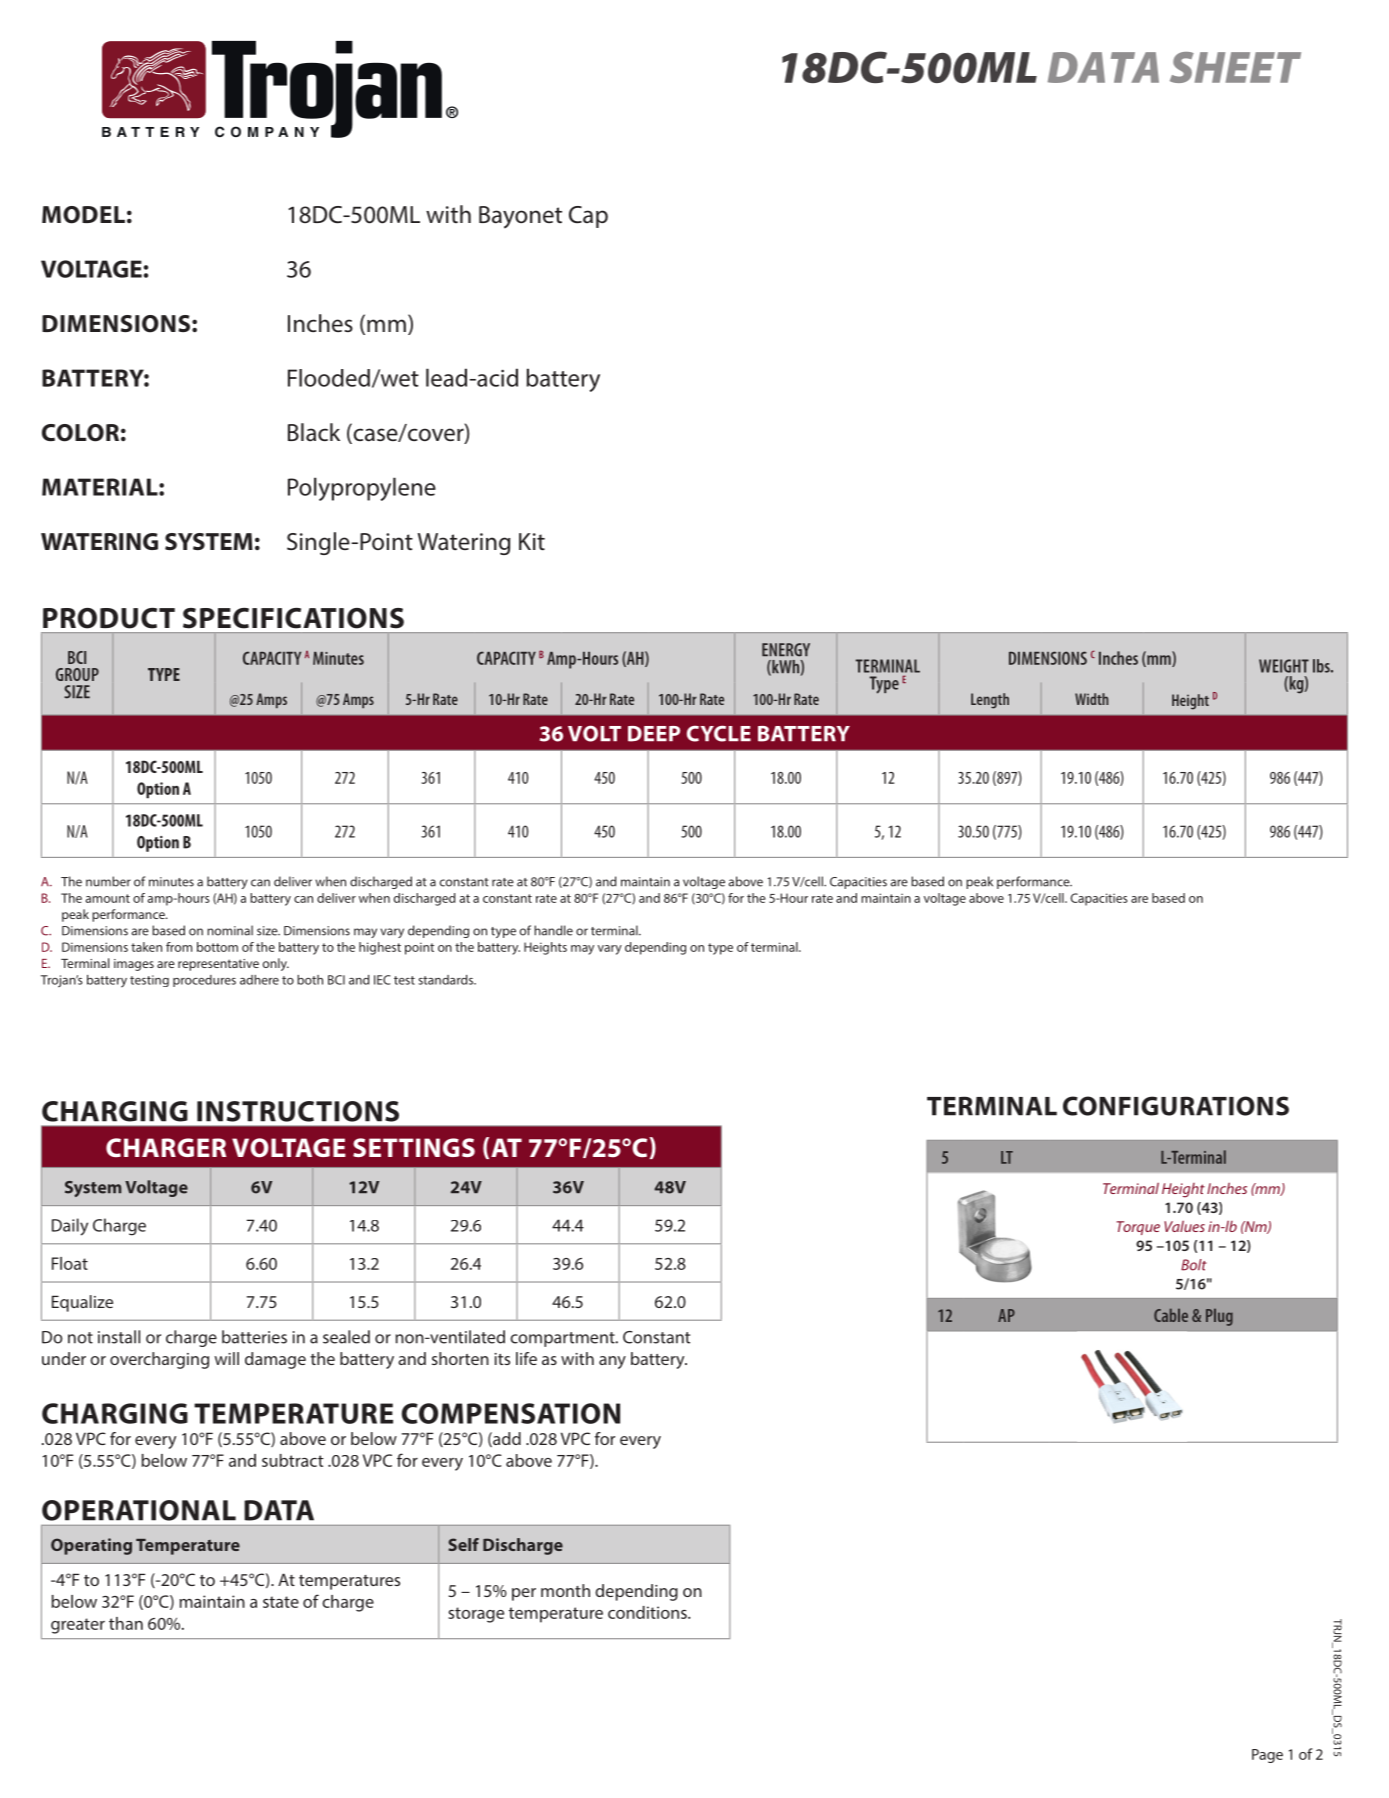 The height and width of the screenshot is (1798, 1389). I want to click on Torque, so click(1138, 1228).
